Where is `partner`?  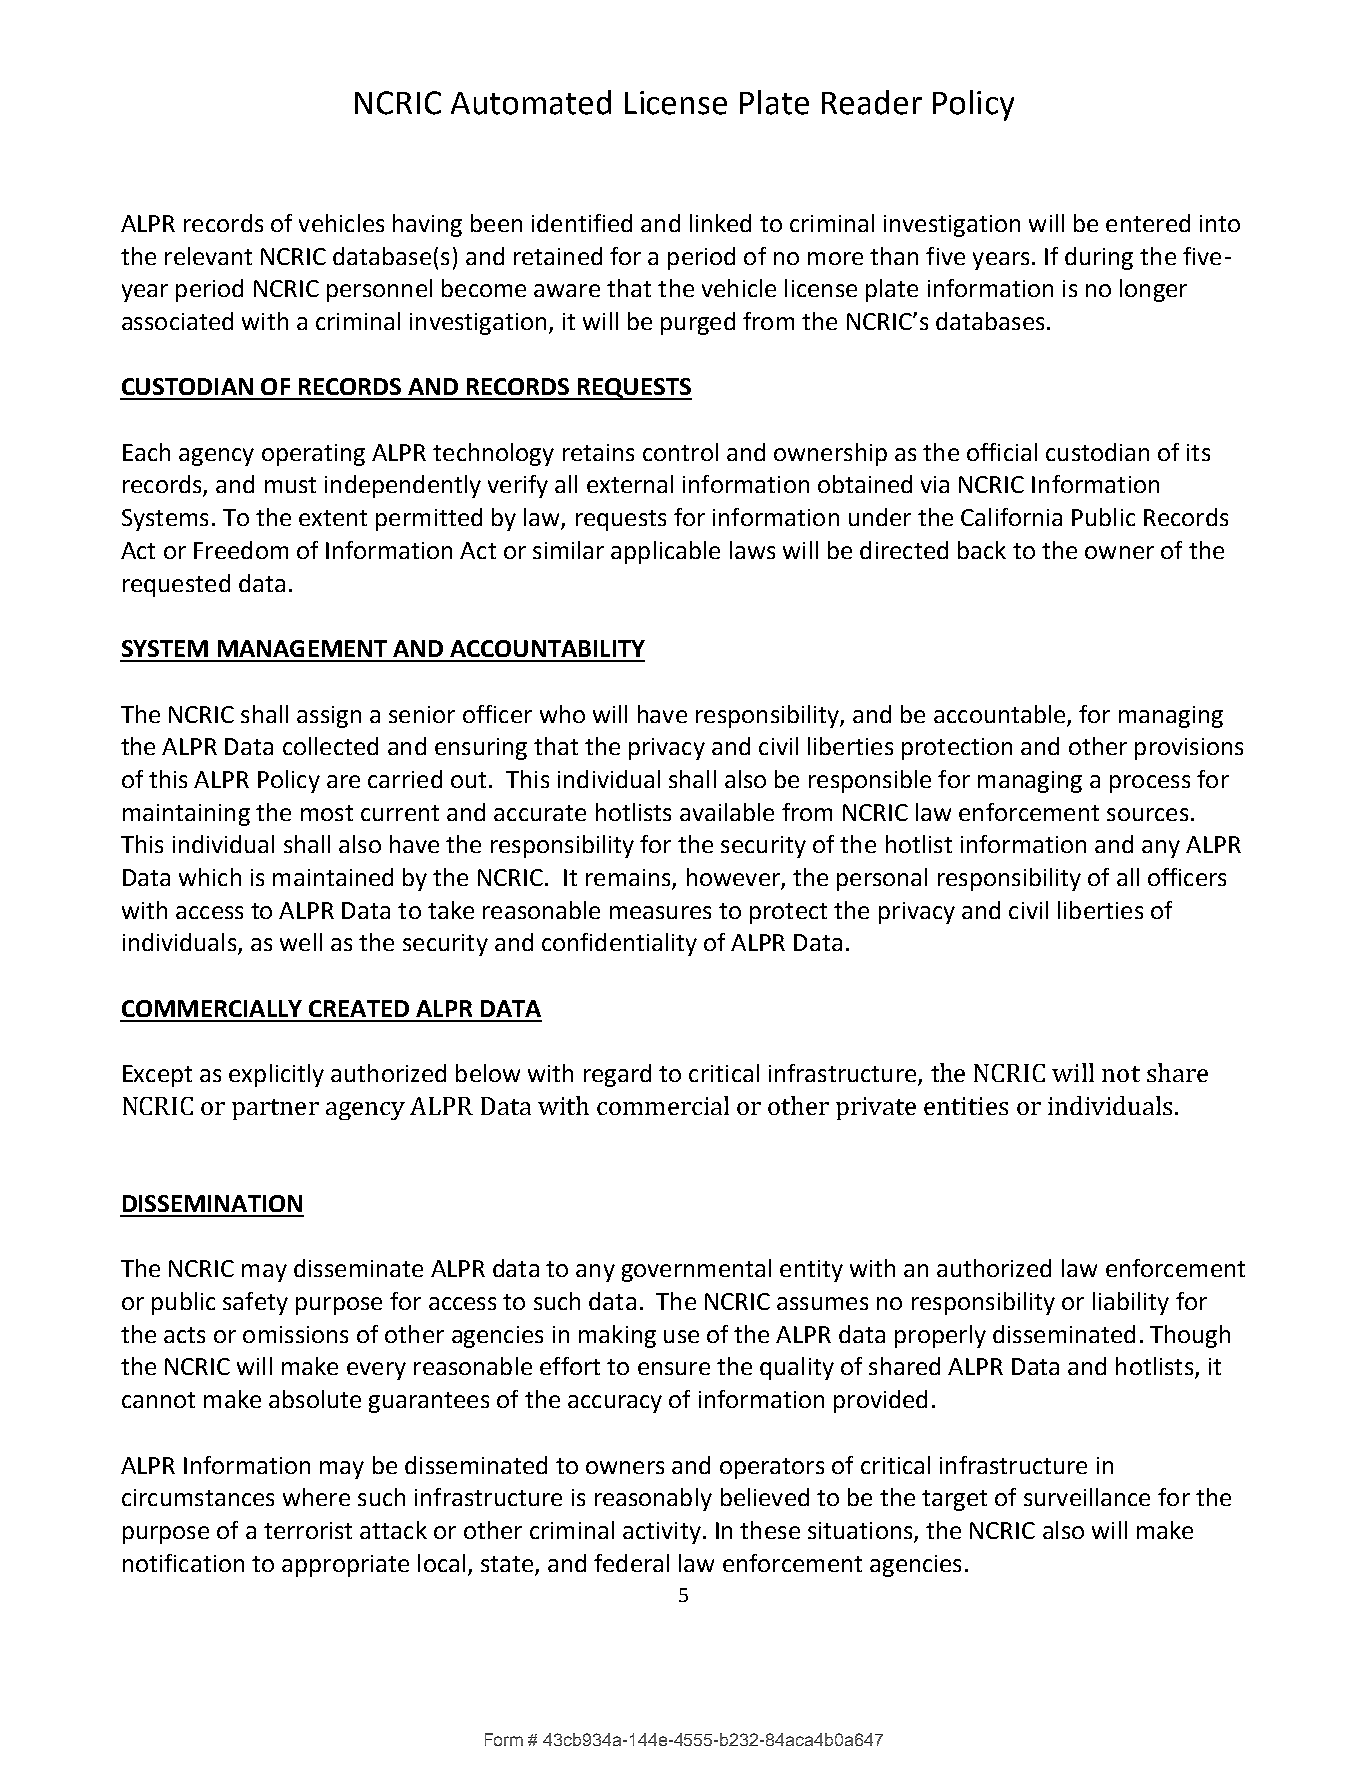
partner is located at coordinates (275, 1109).
